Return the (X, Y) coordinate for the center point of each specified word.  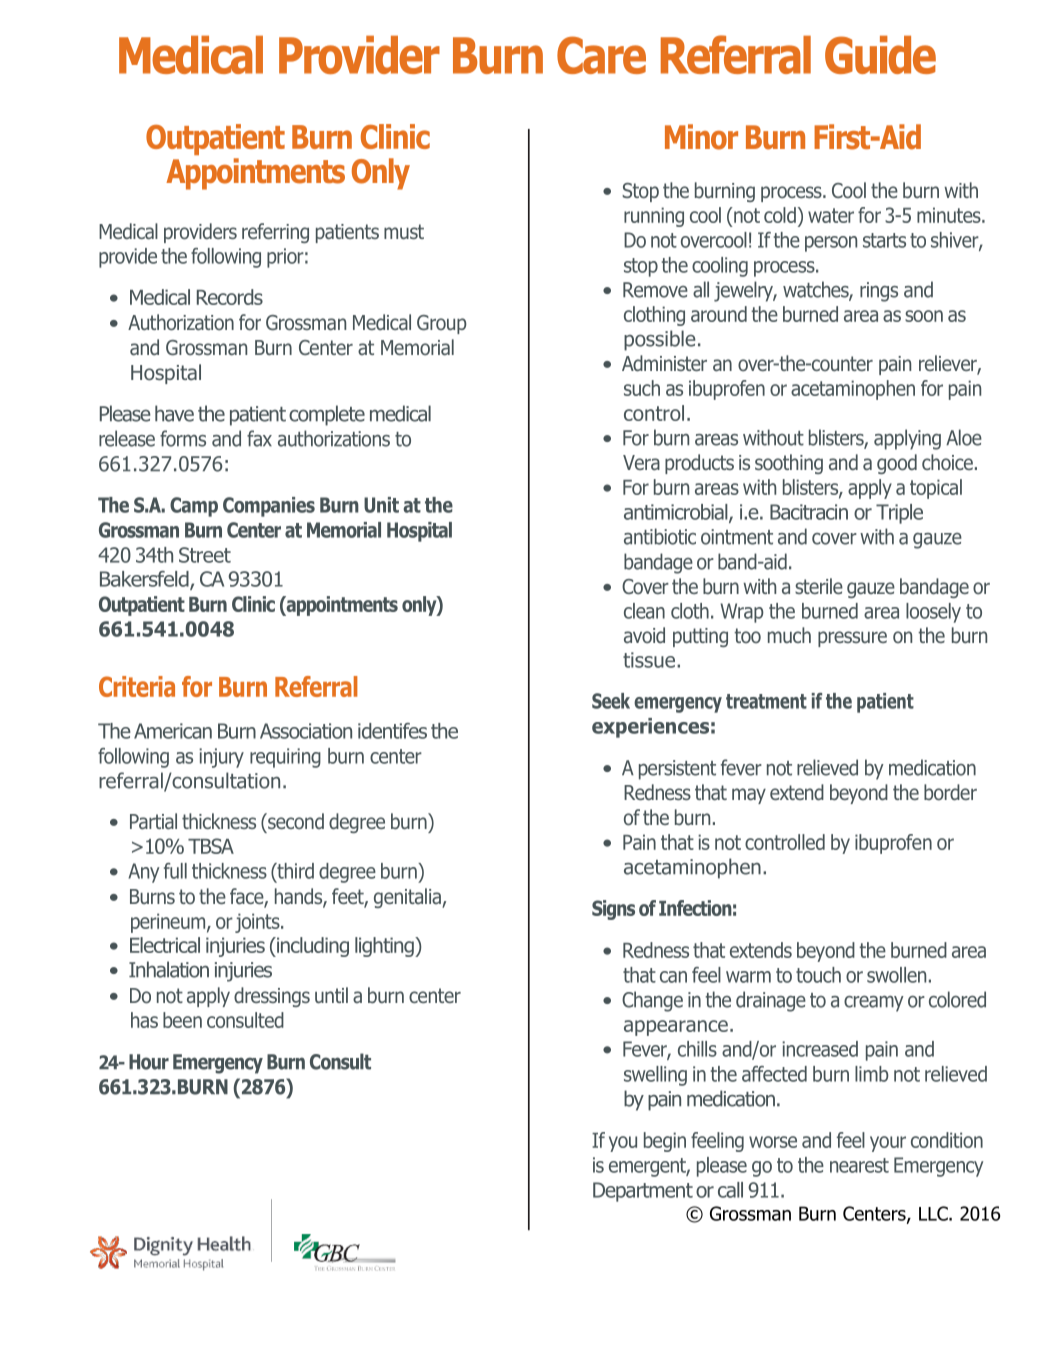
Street (205, 555)
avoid (644, 635)
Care (601, 55)
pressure (852, 639)
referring (275, 233)
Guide (880, 55)
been (182, 1020)
